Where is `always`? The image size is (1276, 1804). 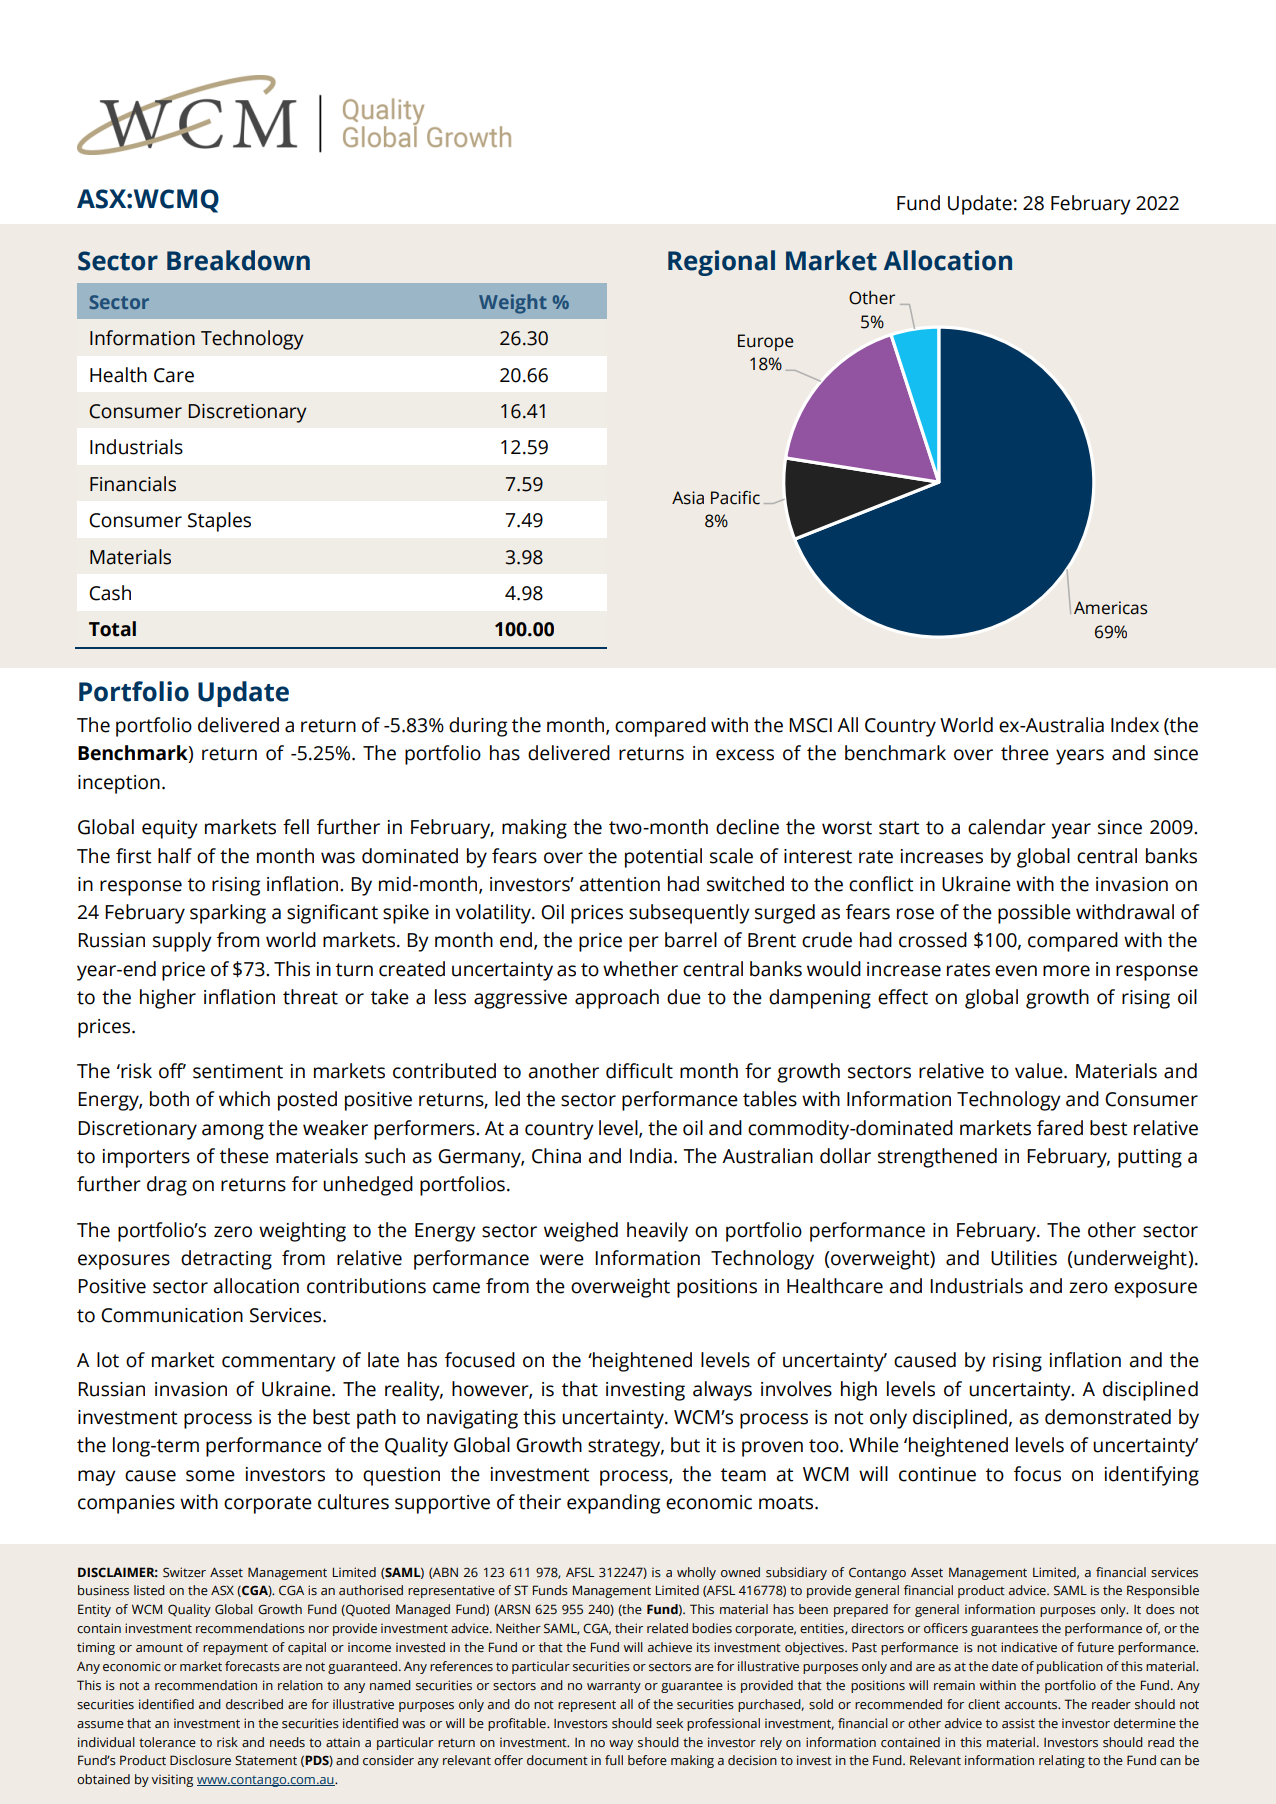 always is located at coordinates (722, 1391).
